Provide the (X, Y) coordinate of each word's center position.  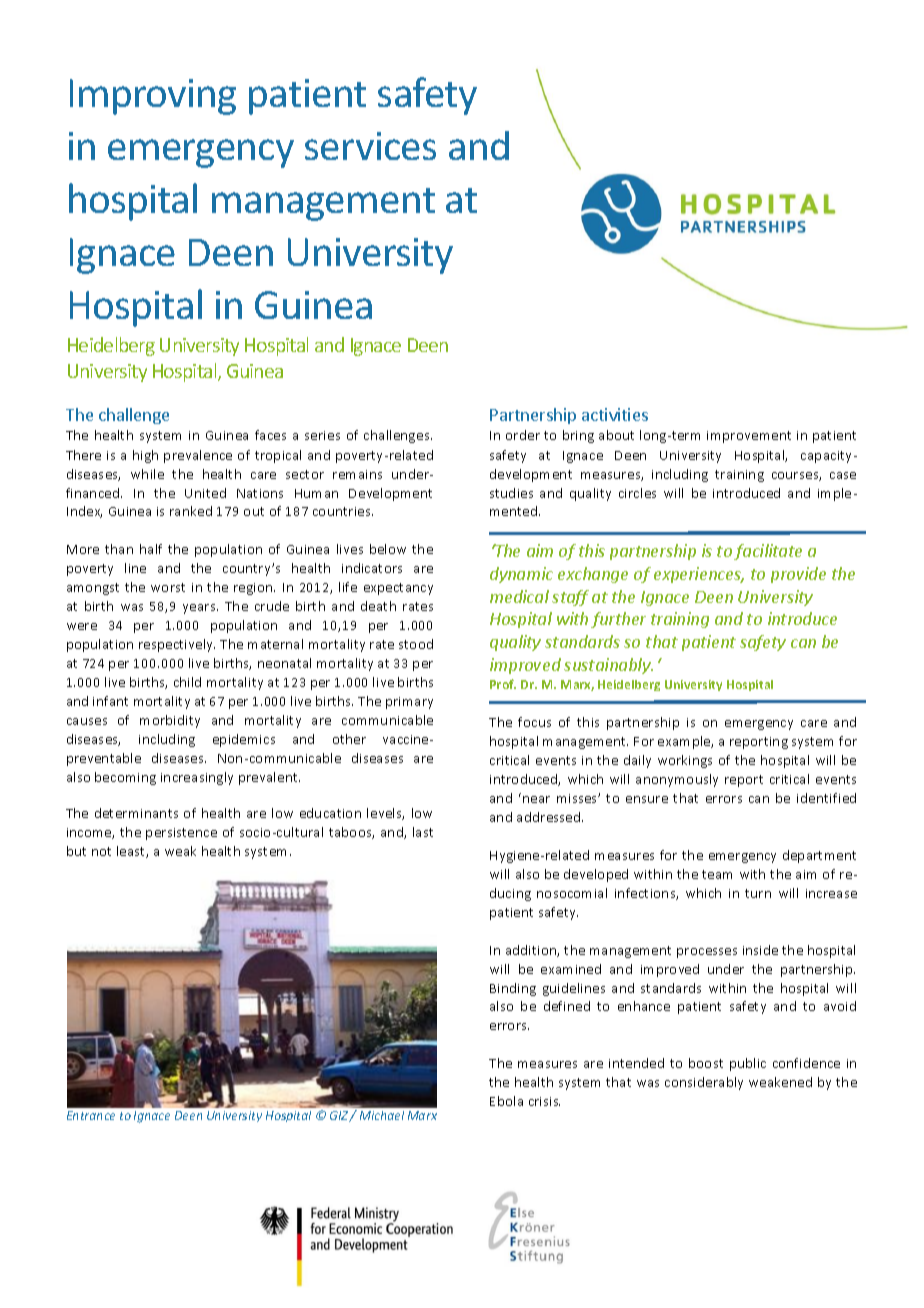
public (748, 1064)
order (523, 435)
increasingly (197, 778)
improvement (749, 437)
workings (685, 761)
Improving (153, 97)
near (536, 799)
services (370, 146)
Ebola (506, 1101)
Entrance (91, 1115)
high (145, 456)
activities (615, 414)
